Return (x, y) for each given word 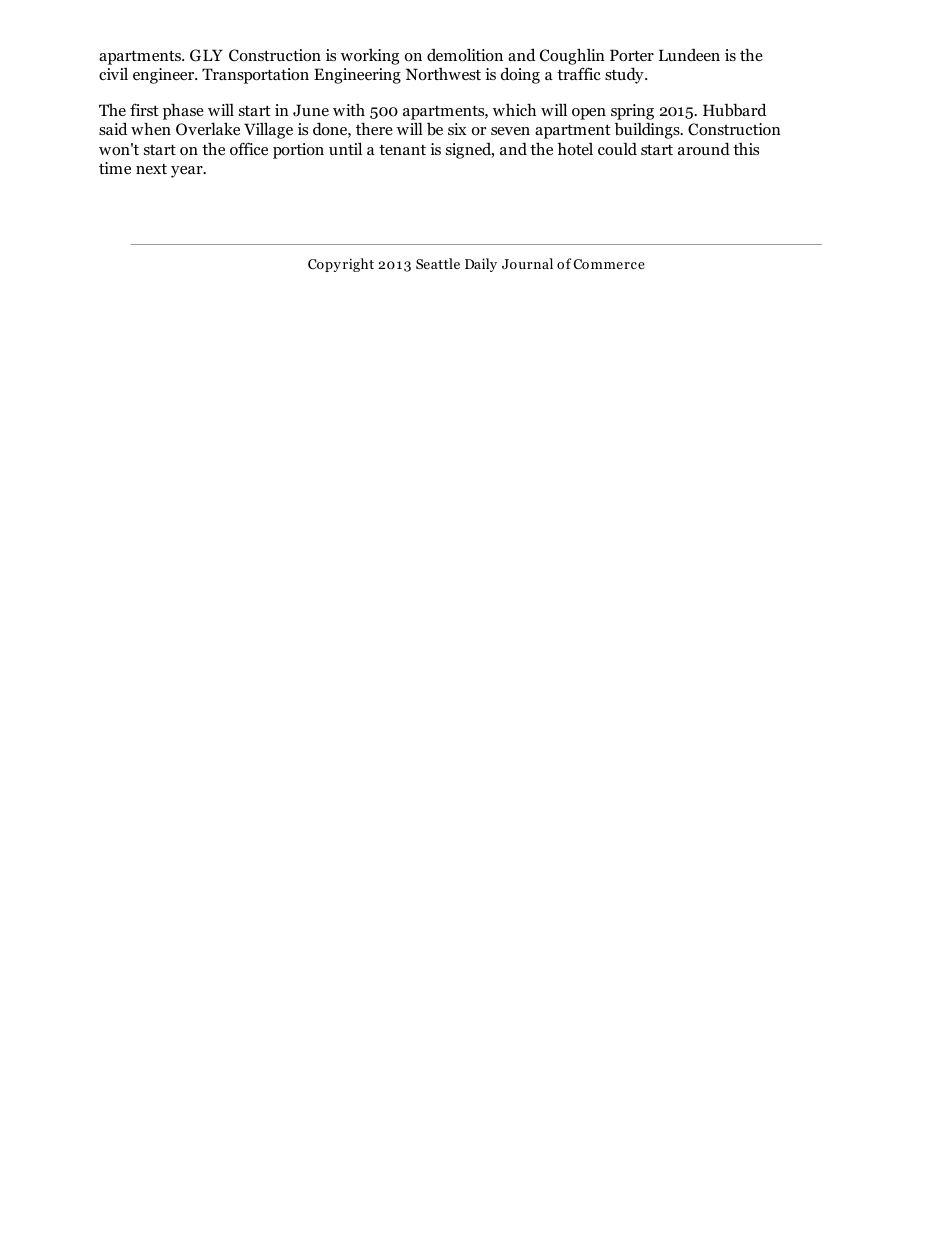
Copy (324, 265)
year (188, 172)
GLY (206, 55)
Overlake (208, 129)
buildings (648, 130)
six (457, 129)
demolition (465, 55)
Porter (632, 55)
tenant (402, 149)
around (704, 149)
